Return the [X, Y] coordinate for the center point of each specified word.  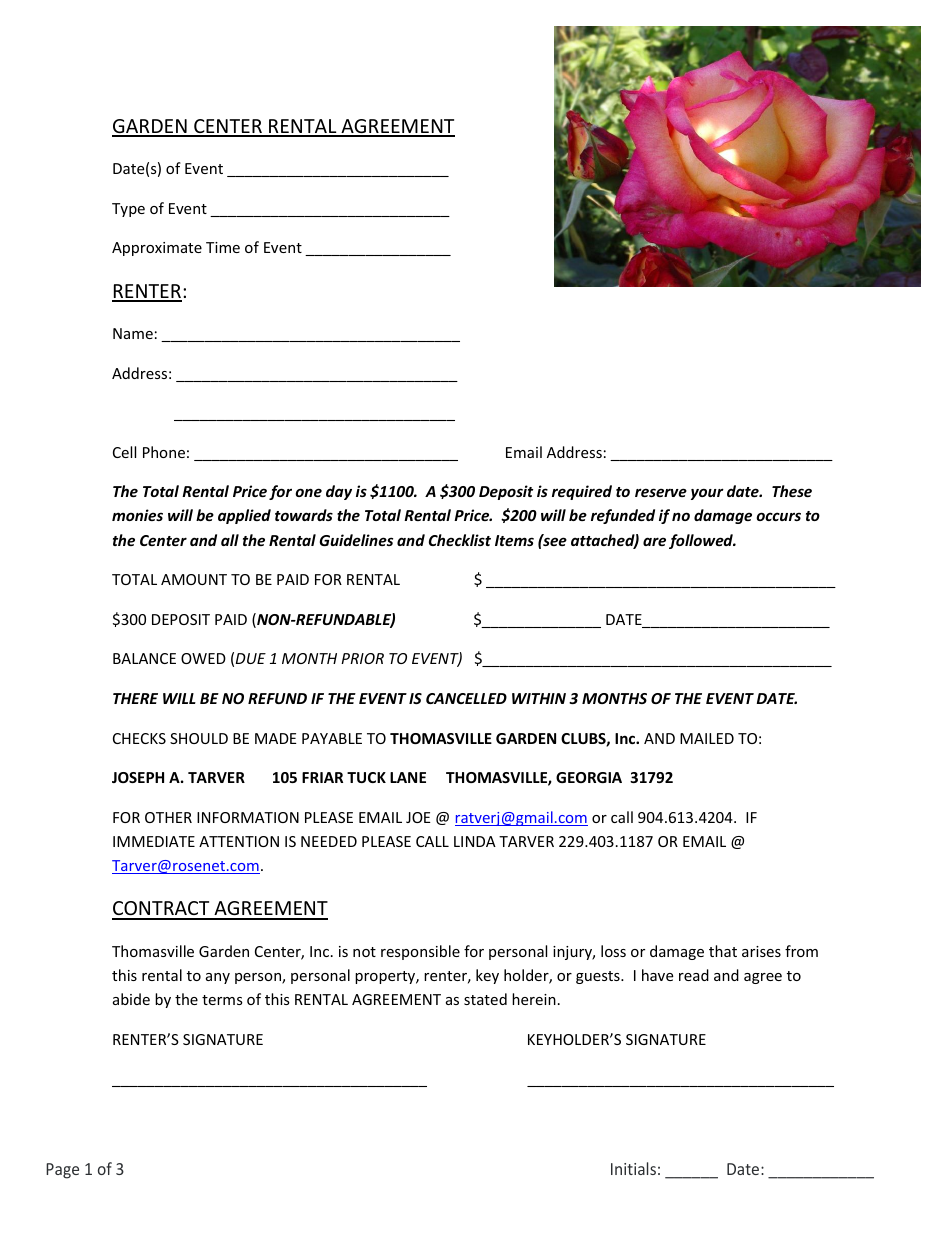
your [707, 494]
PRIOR [362, 658]
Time [223, 247]
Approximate [157, 249]
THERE [135, 698]
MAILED [707, 738]
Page [62, 1171]
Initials [633, 1168]
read [694, 975]
